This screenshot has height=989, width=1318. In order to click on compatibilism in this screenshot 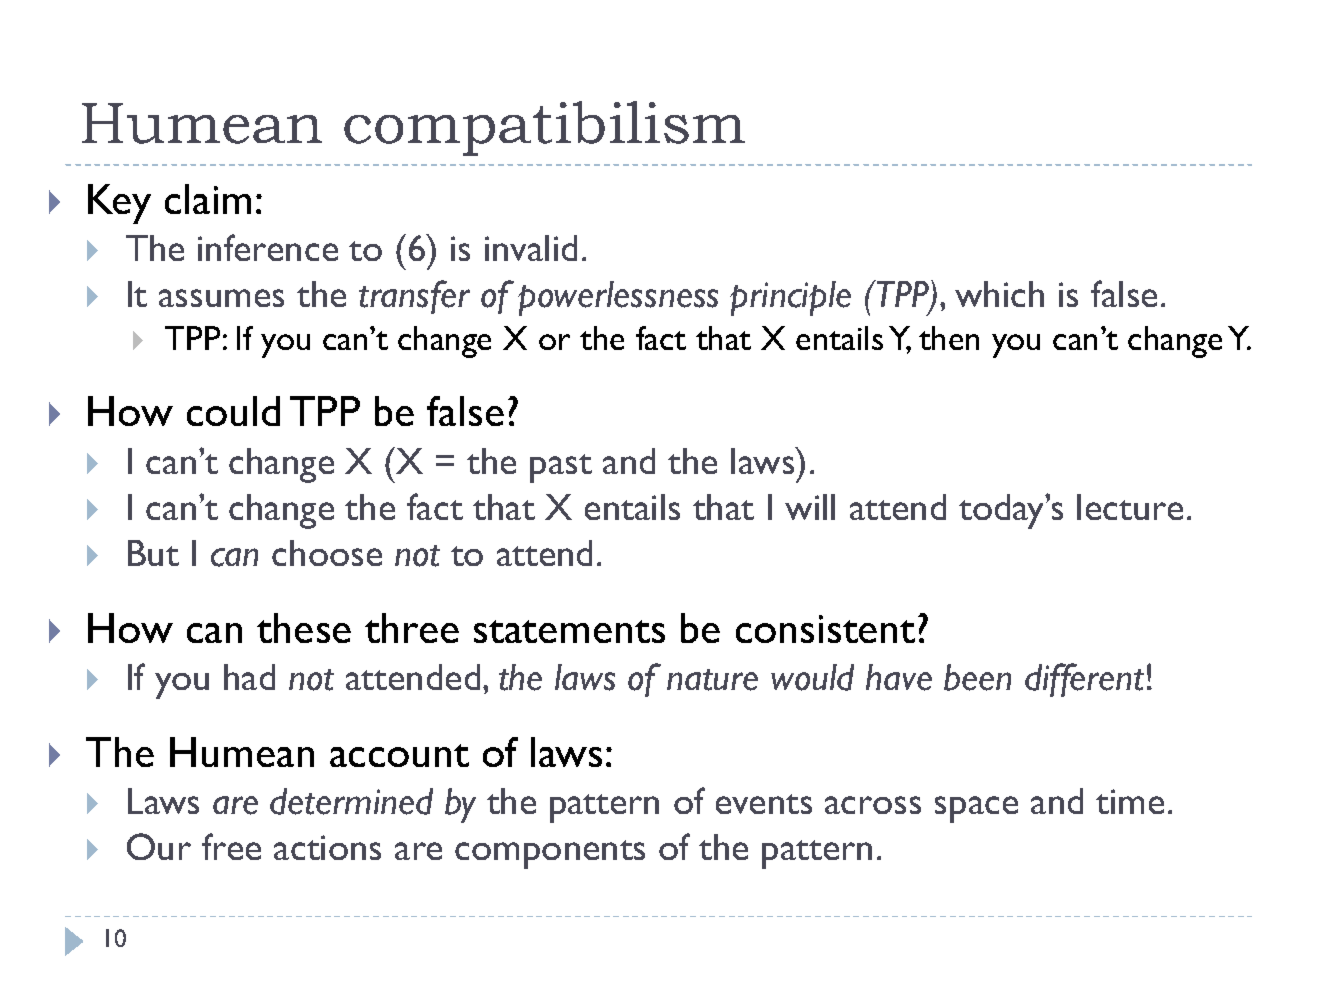, I will do `click(544, 128)`.
